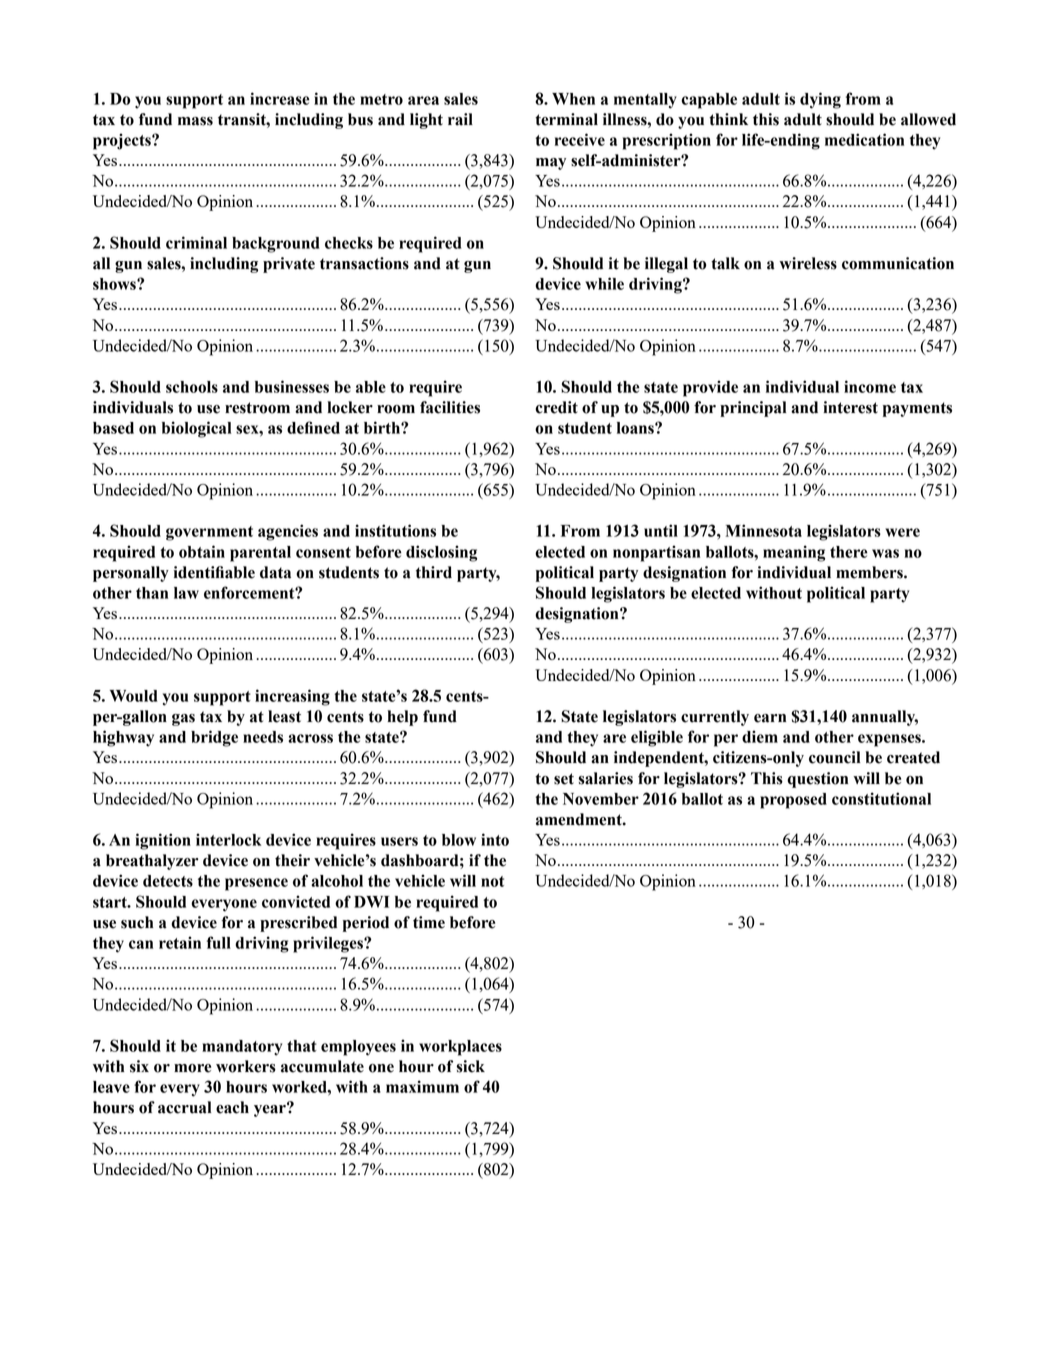  Describe the element at coordinates (192, 1068) in the page. I see `more` at that location.
